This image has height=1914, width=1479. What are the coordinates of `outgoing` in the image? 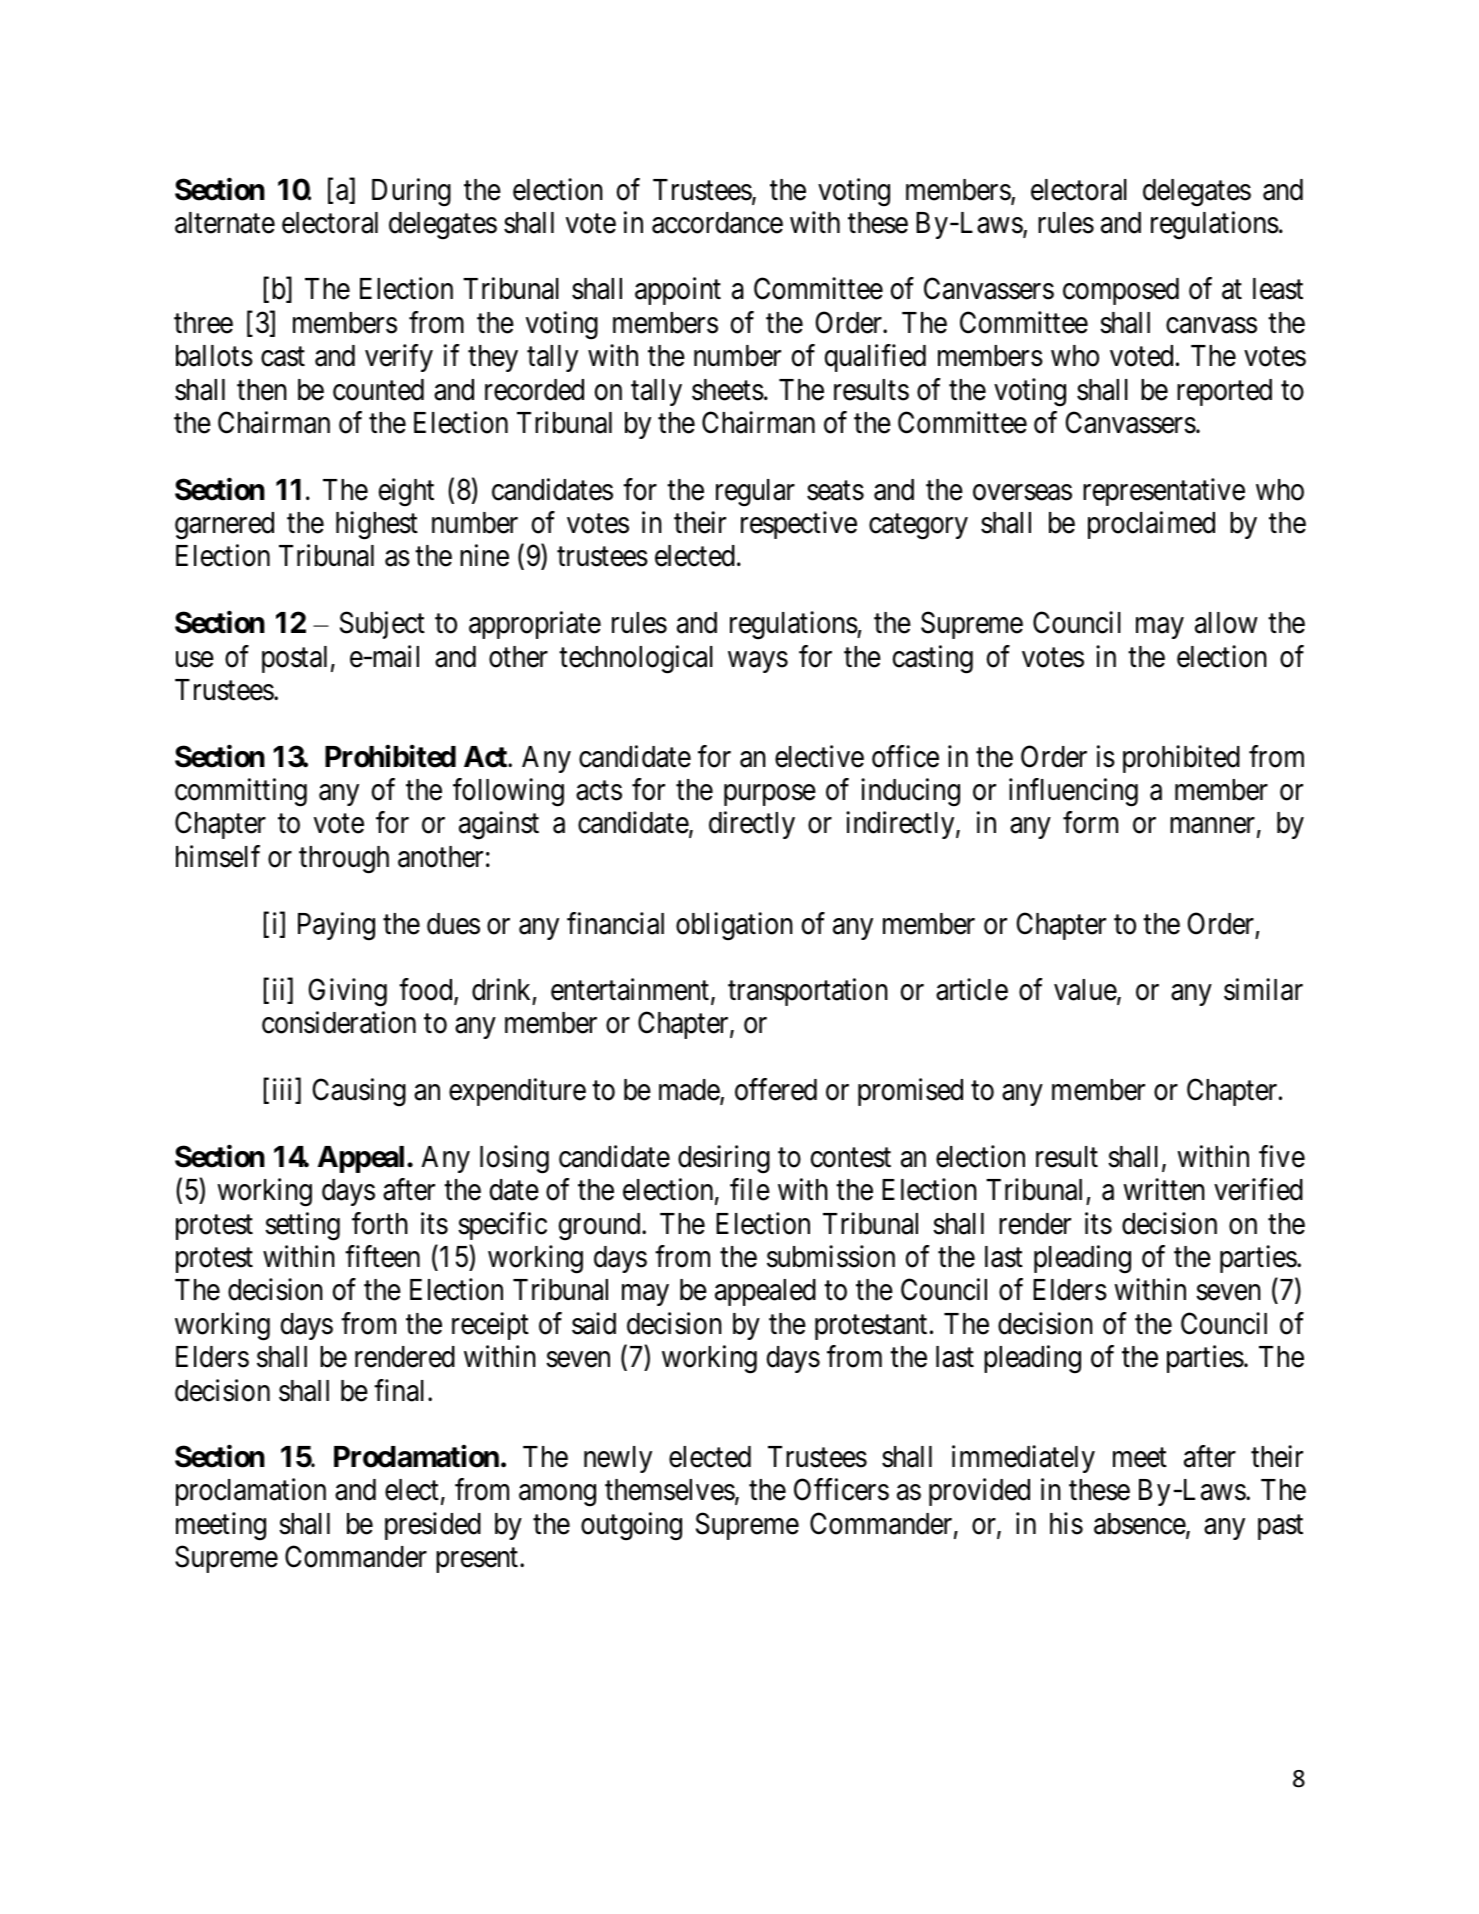 It's located at (631, 1526).
